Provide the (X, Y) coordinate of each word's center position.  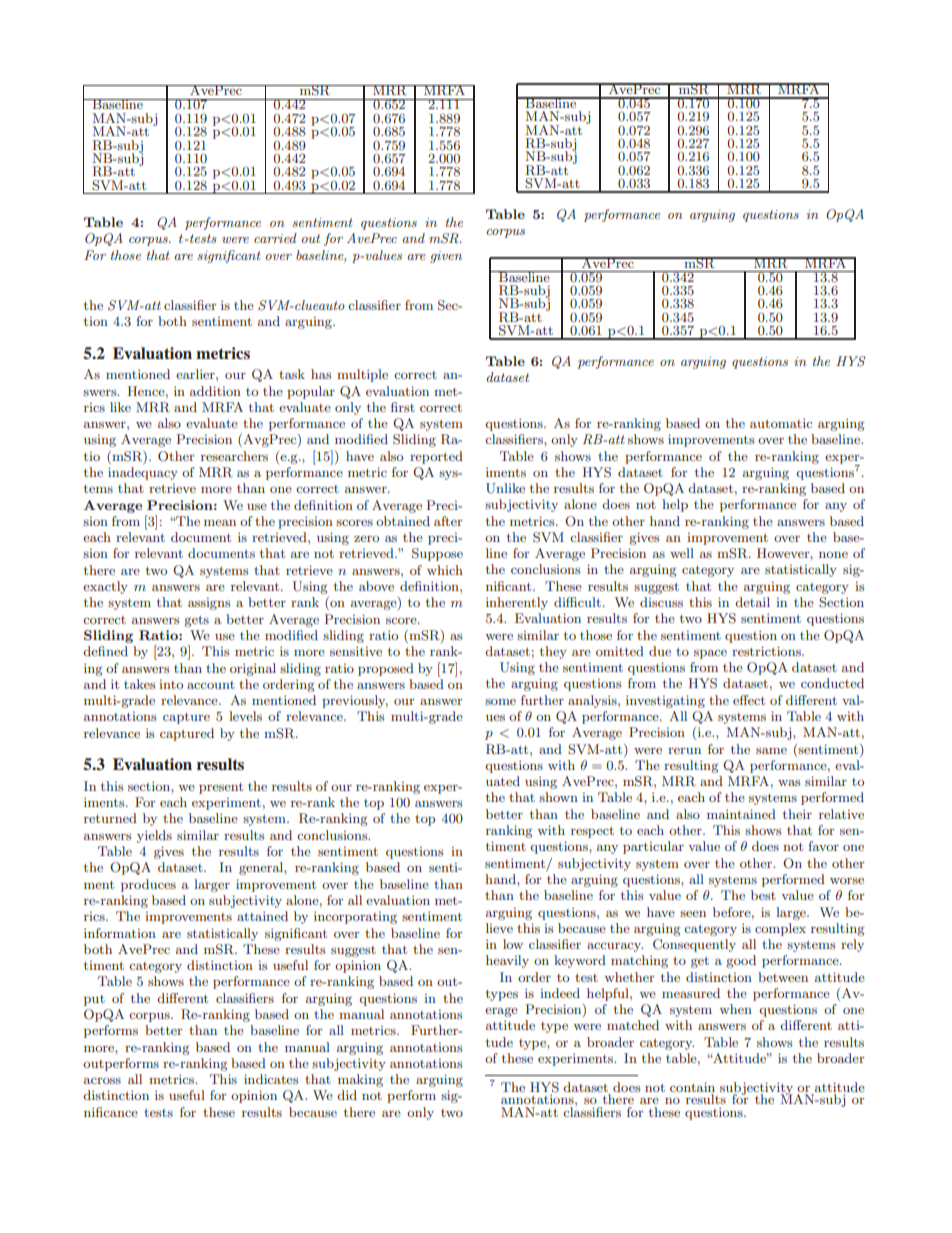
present (221, 788)
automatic (781, 423)
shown (558, 797)
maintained (741, 814)
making (360, 1080)
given (446, 257)
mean (220, 523)
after (448, 521)
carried (275, 238)
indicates (271, 1079)
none (833, 555)
